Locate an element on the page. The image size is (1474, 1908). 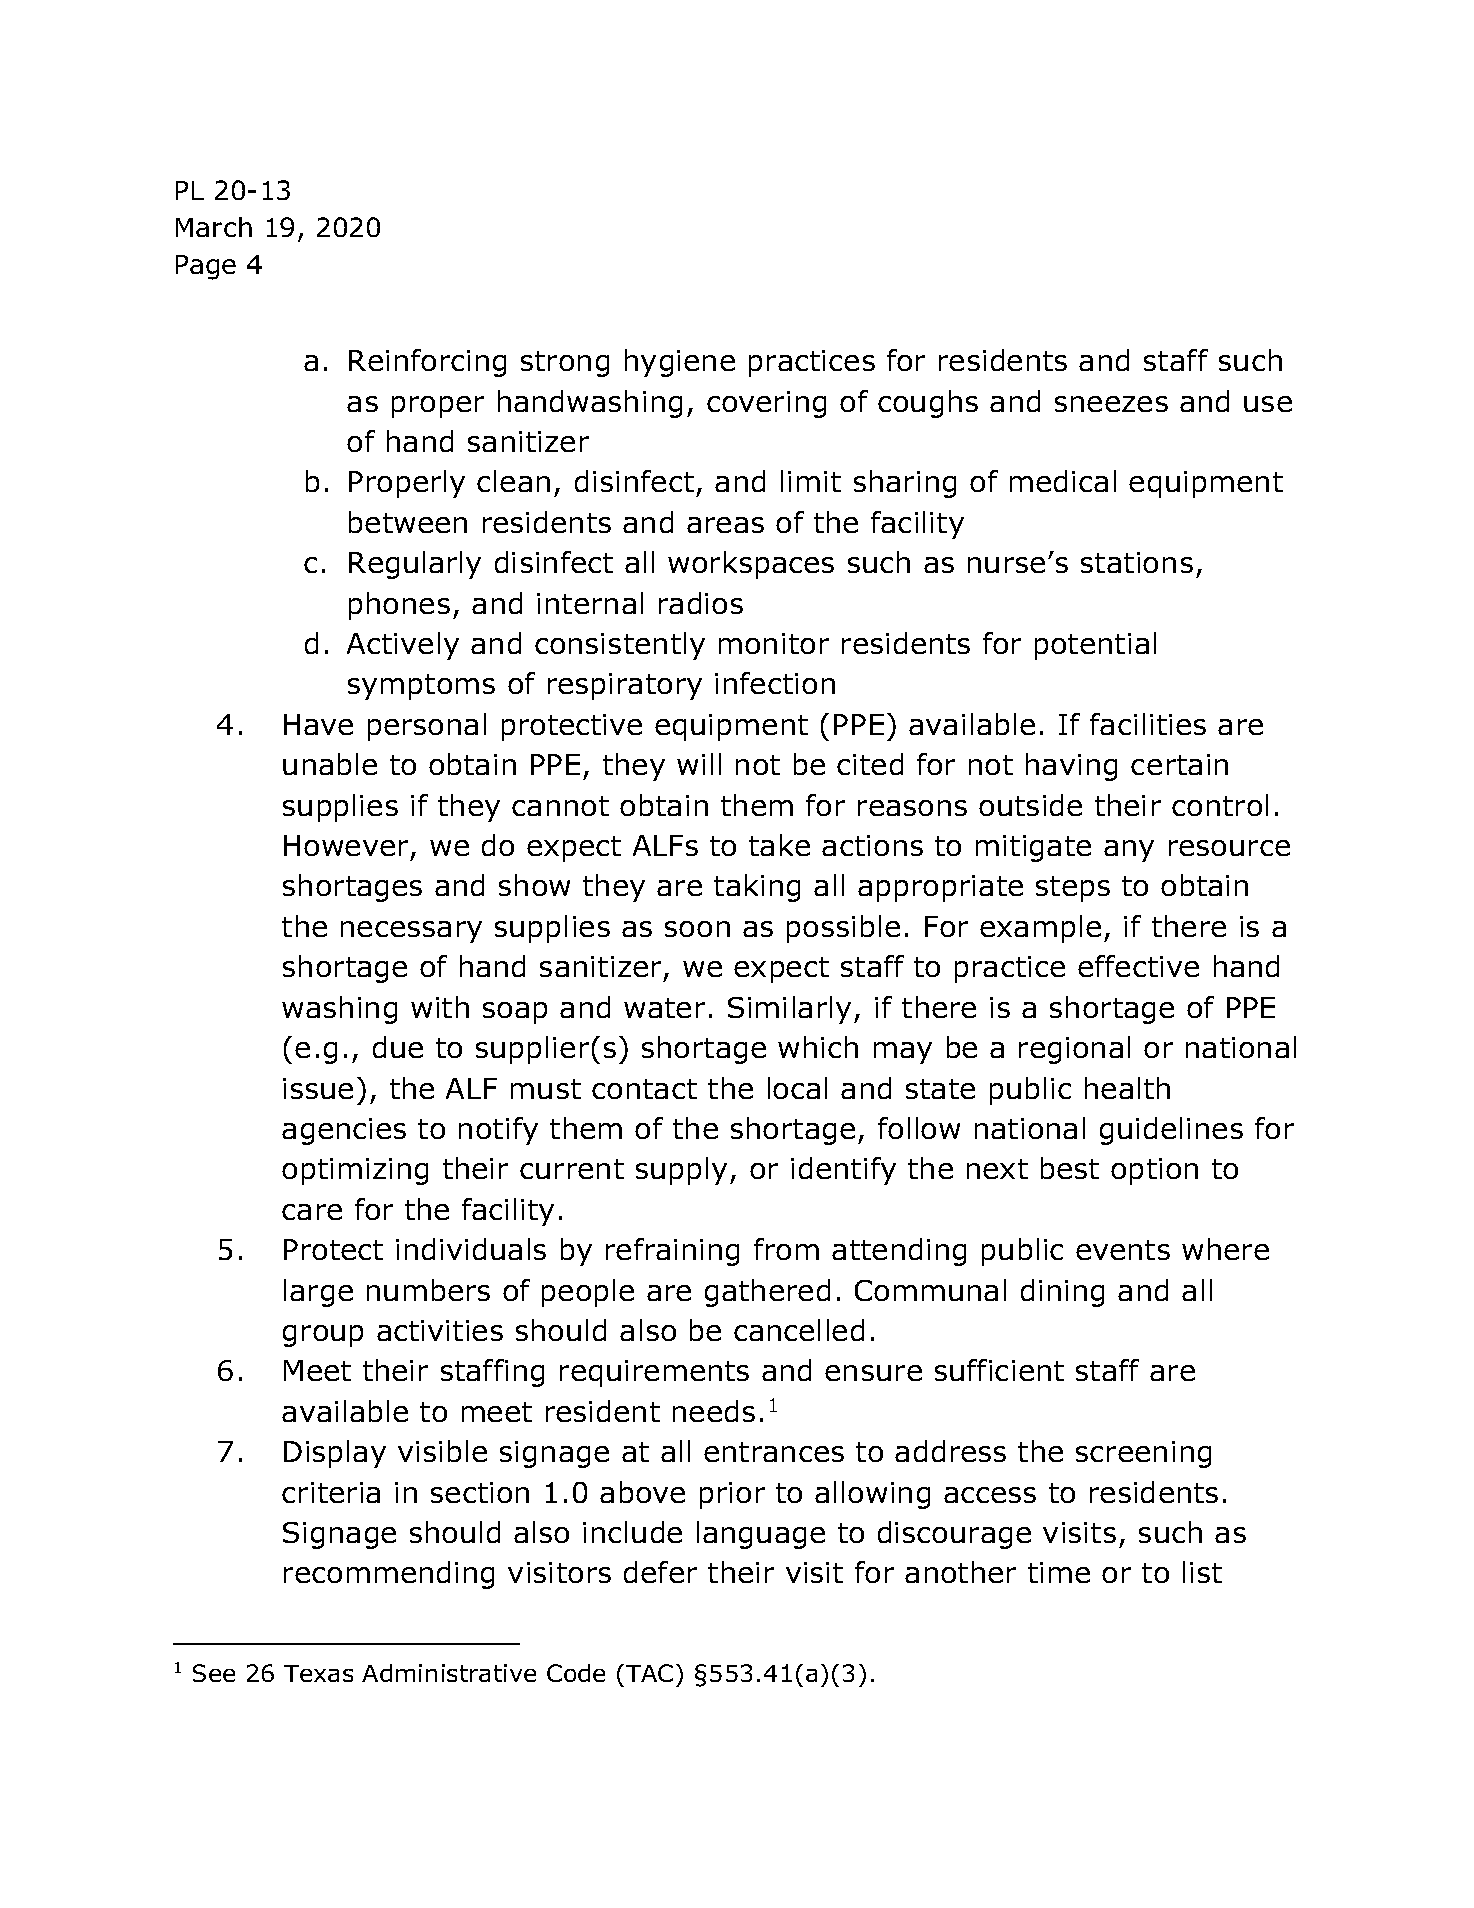
Texas is located at coordinates (318, 1673).
